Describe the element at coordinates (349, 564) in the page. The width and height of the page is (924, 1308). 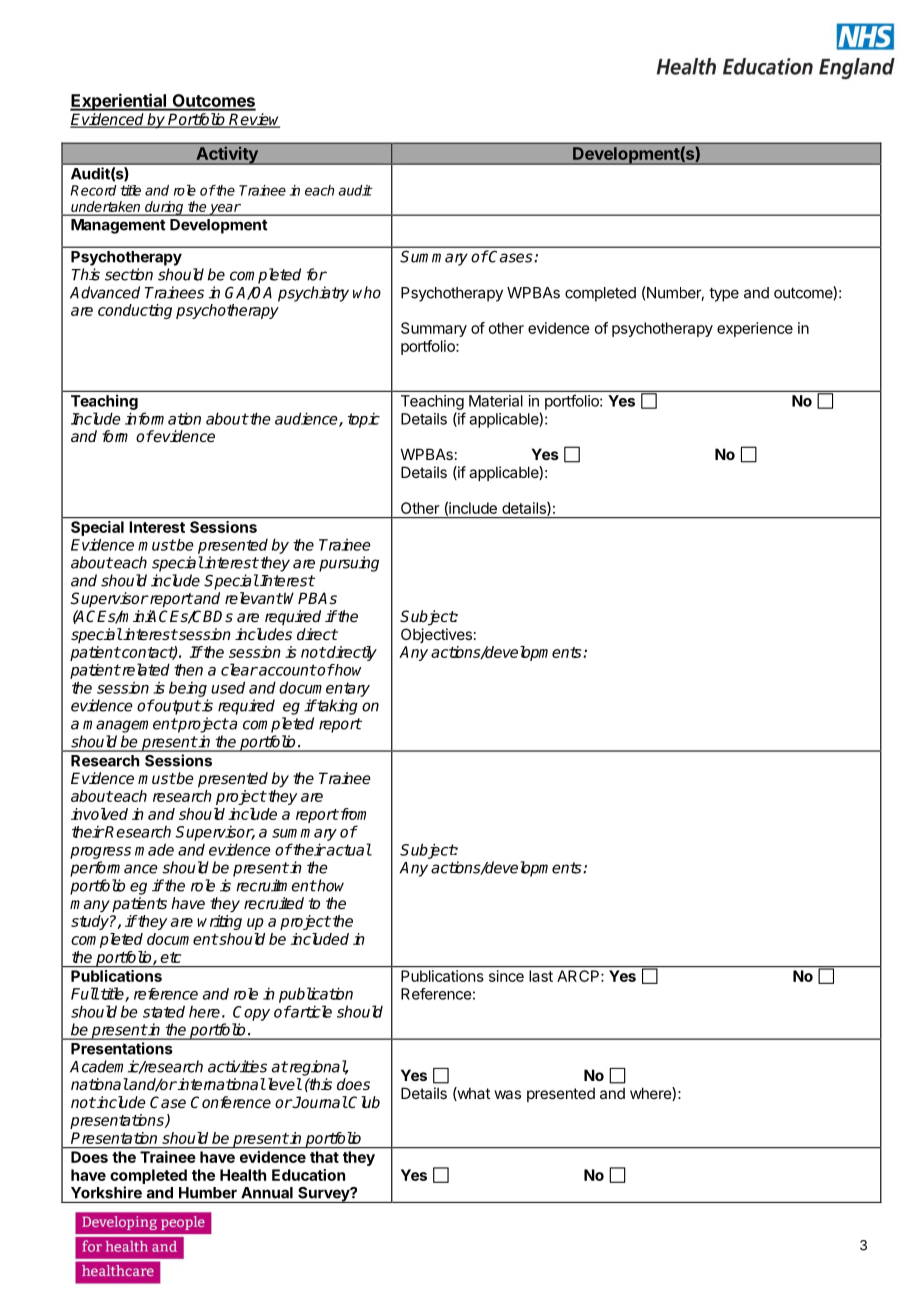
I see `pursuing` at that location.
